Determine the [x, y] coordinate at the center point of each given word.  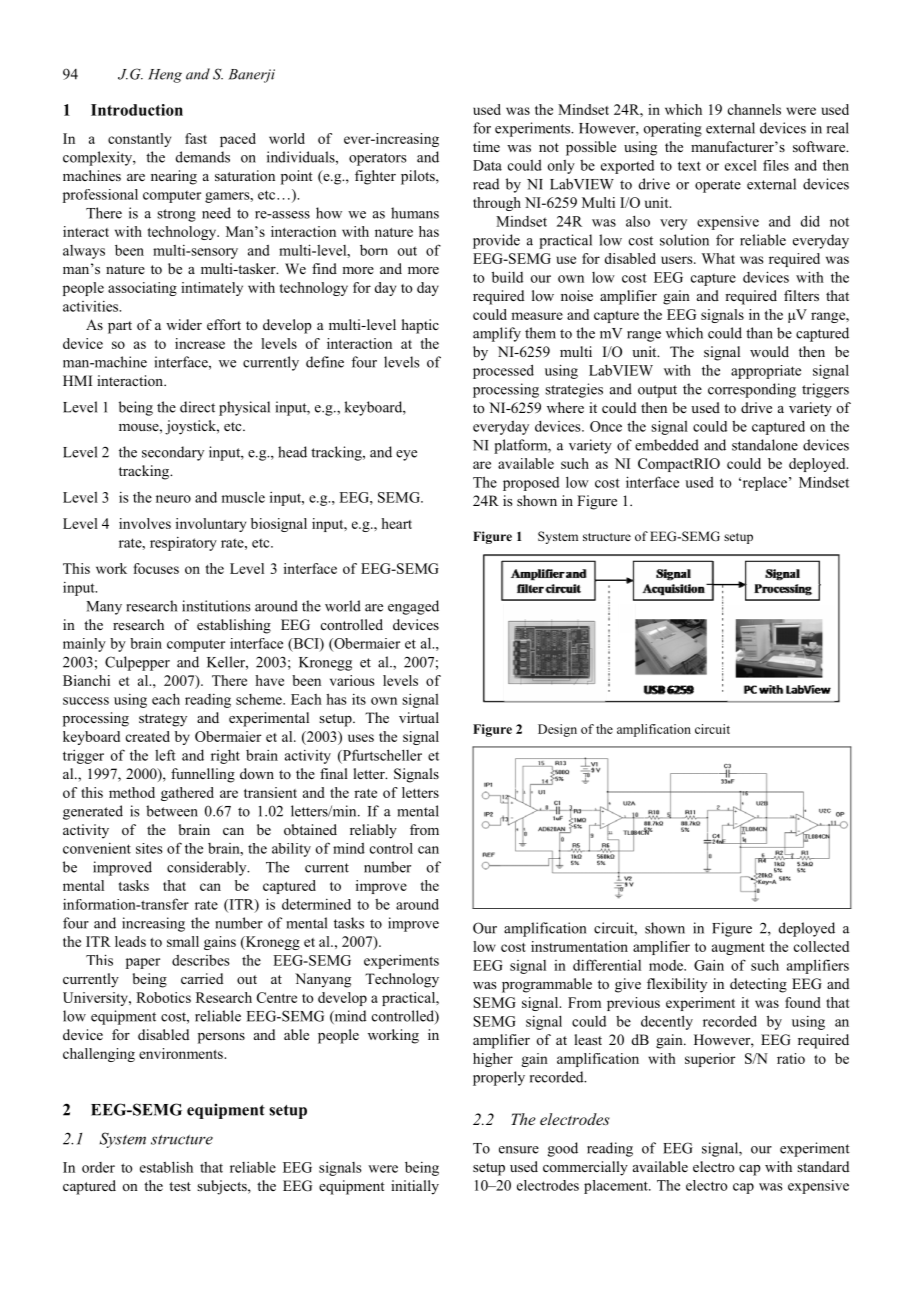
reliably [373, 831]
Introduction [137, 110]
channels [754, 109]
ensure [519, 1150]
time [486, 146]
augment [738, 949]
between [172, 811]
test [180, 1186]
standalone [765, 445]
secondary [173, 453]
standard [823, 1166]
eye [406, 455]
